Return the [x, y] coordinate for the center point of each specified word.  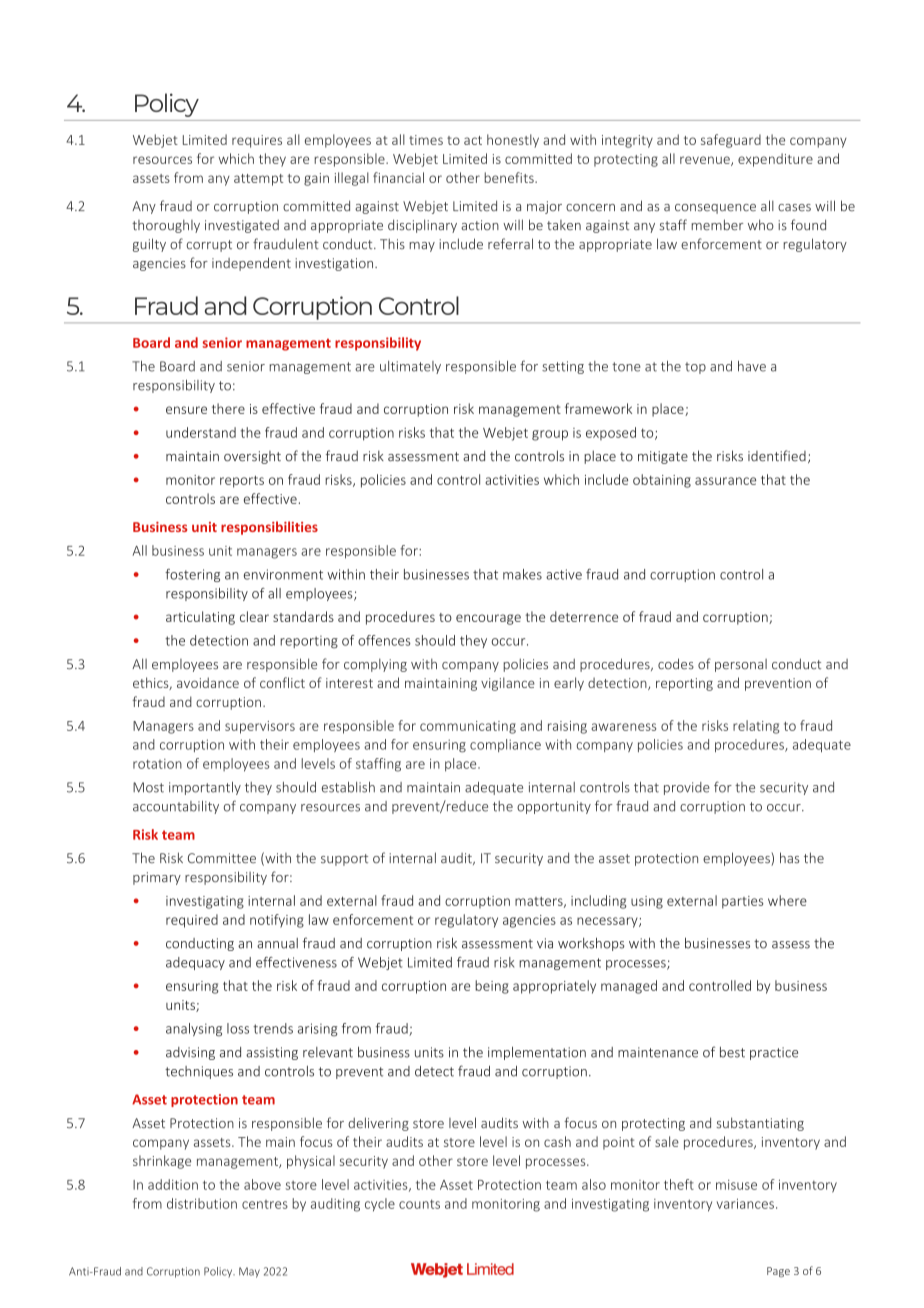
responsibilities [269, 528]
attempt [258, 180]
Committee [222, 858]
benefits [510, 177]
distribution [202, 1203]
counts [419, 1204]
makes [522, 574]
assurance [725, 481]
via [545, 943]
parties [743, 902]
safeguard [731, 141]
